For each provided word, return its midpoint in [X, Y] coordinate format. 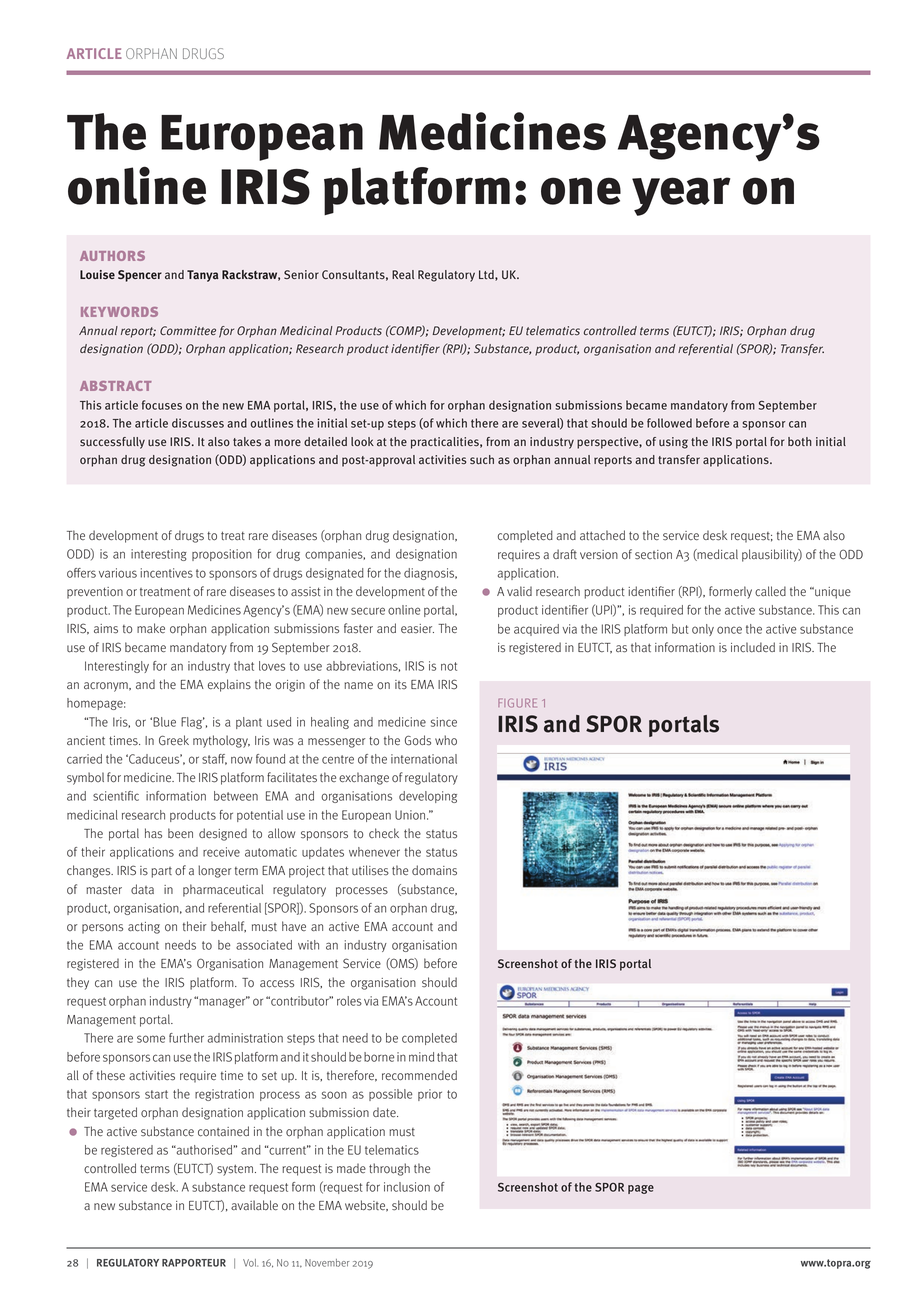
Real [403, 275]
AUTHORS [112, 256]
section [653, 555]
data [142, 889]
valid [519, 591]
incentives [167, 573]
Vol [250, 1263]
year [681, 196]
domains [434, 870]
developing [428, 797]
